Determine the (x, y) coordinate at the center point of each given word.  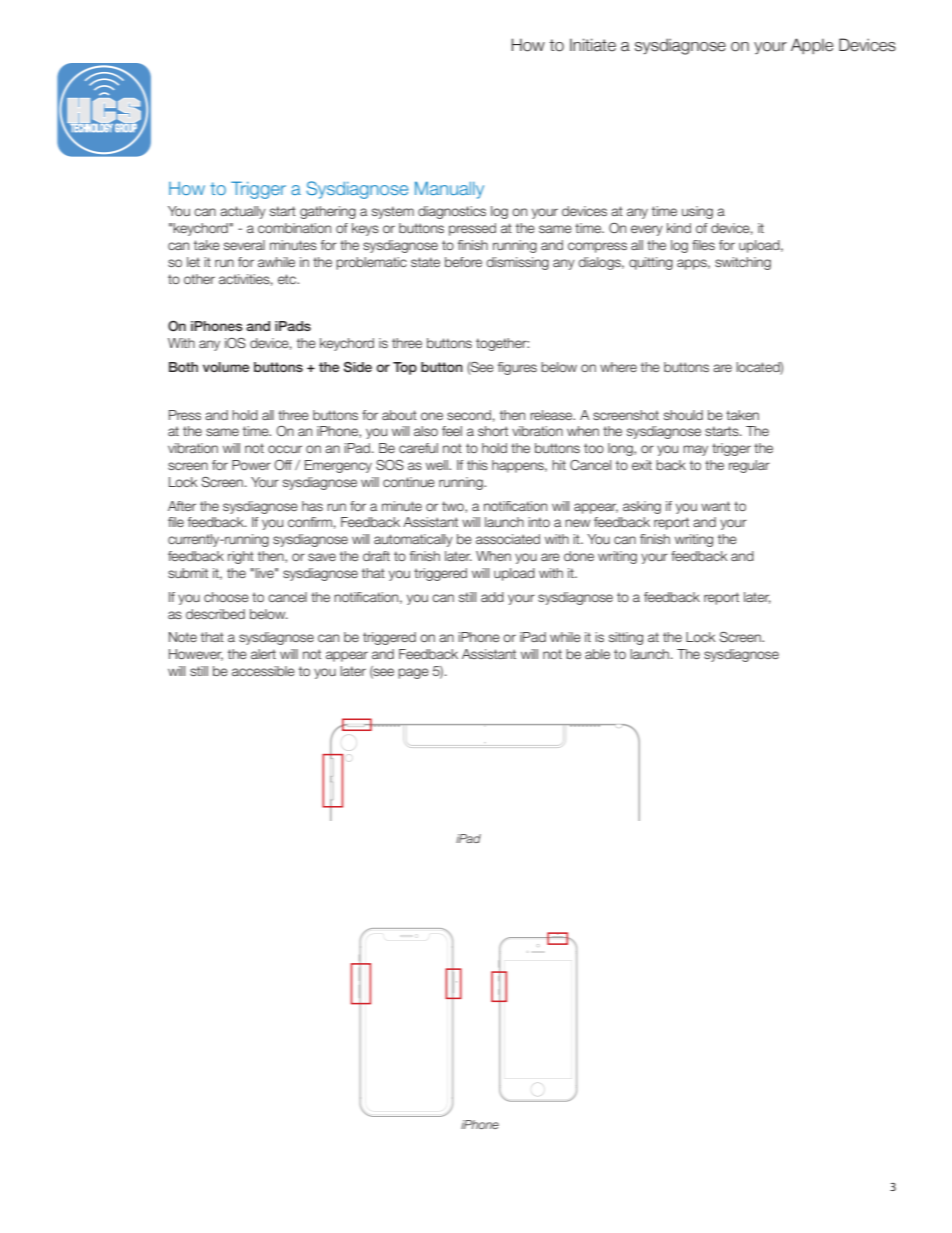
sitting (626, 638)
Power (251, 465)
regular (749, 466)
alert (263, 654)
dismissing (517, 263)
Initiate (593, 45)
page (413, 673)
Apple (812, 46)
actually (243, 212)
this (477, 465)
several (244, 245)
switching (743, 263)
